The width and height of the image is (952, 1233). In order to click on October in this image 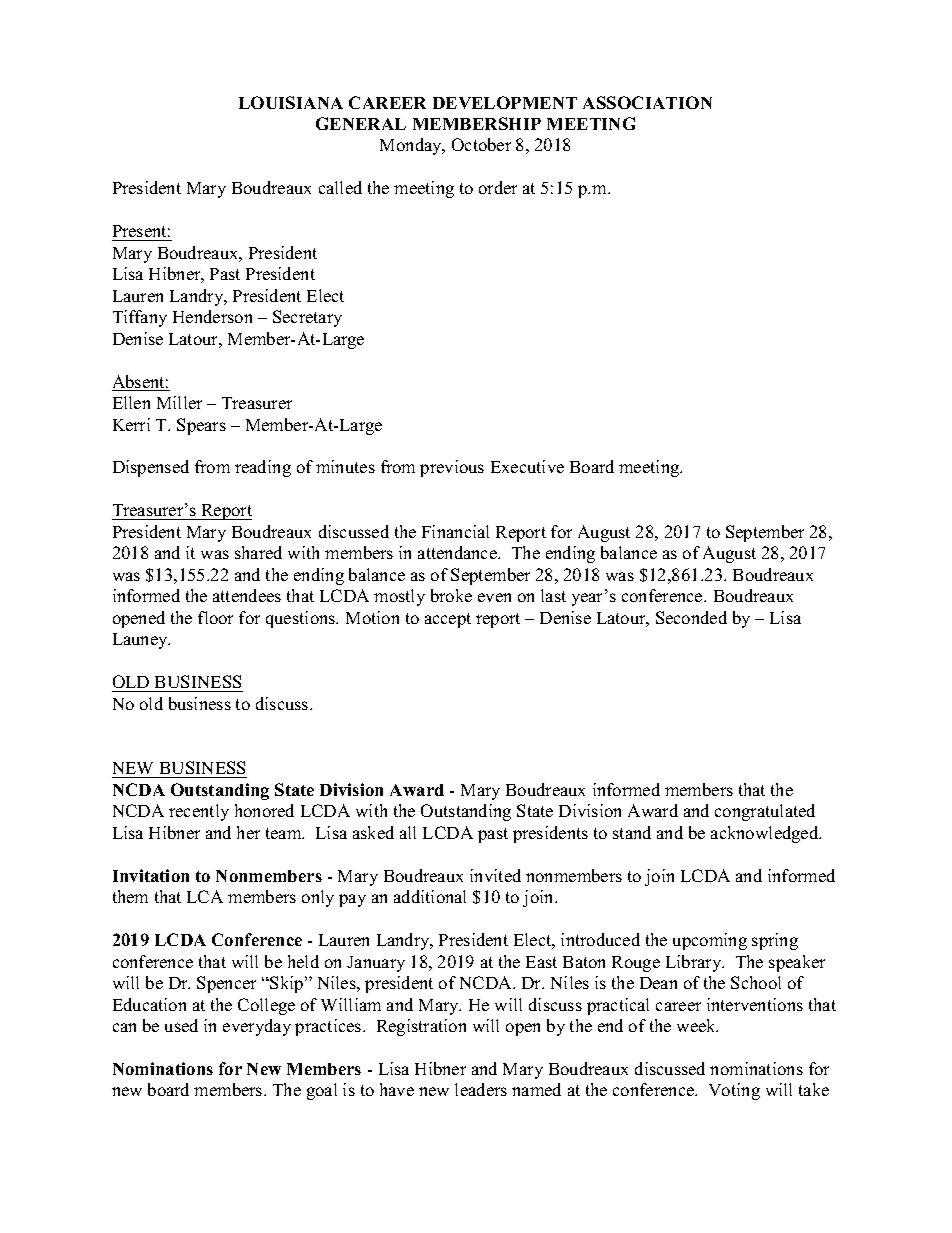, I will do `click(481, 144)`.
